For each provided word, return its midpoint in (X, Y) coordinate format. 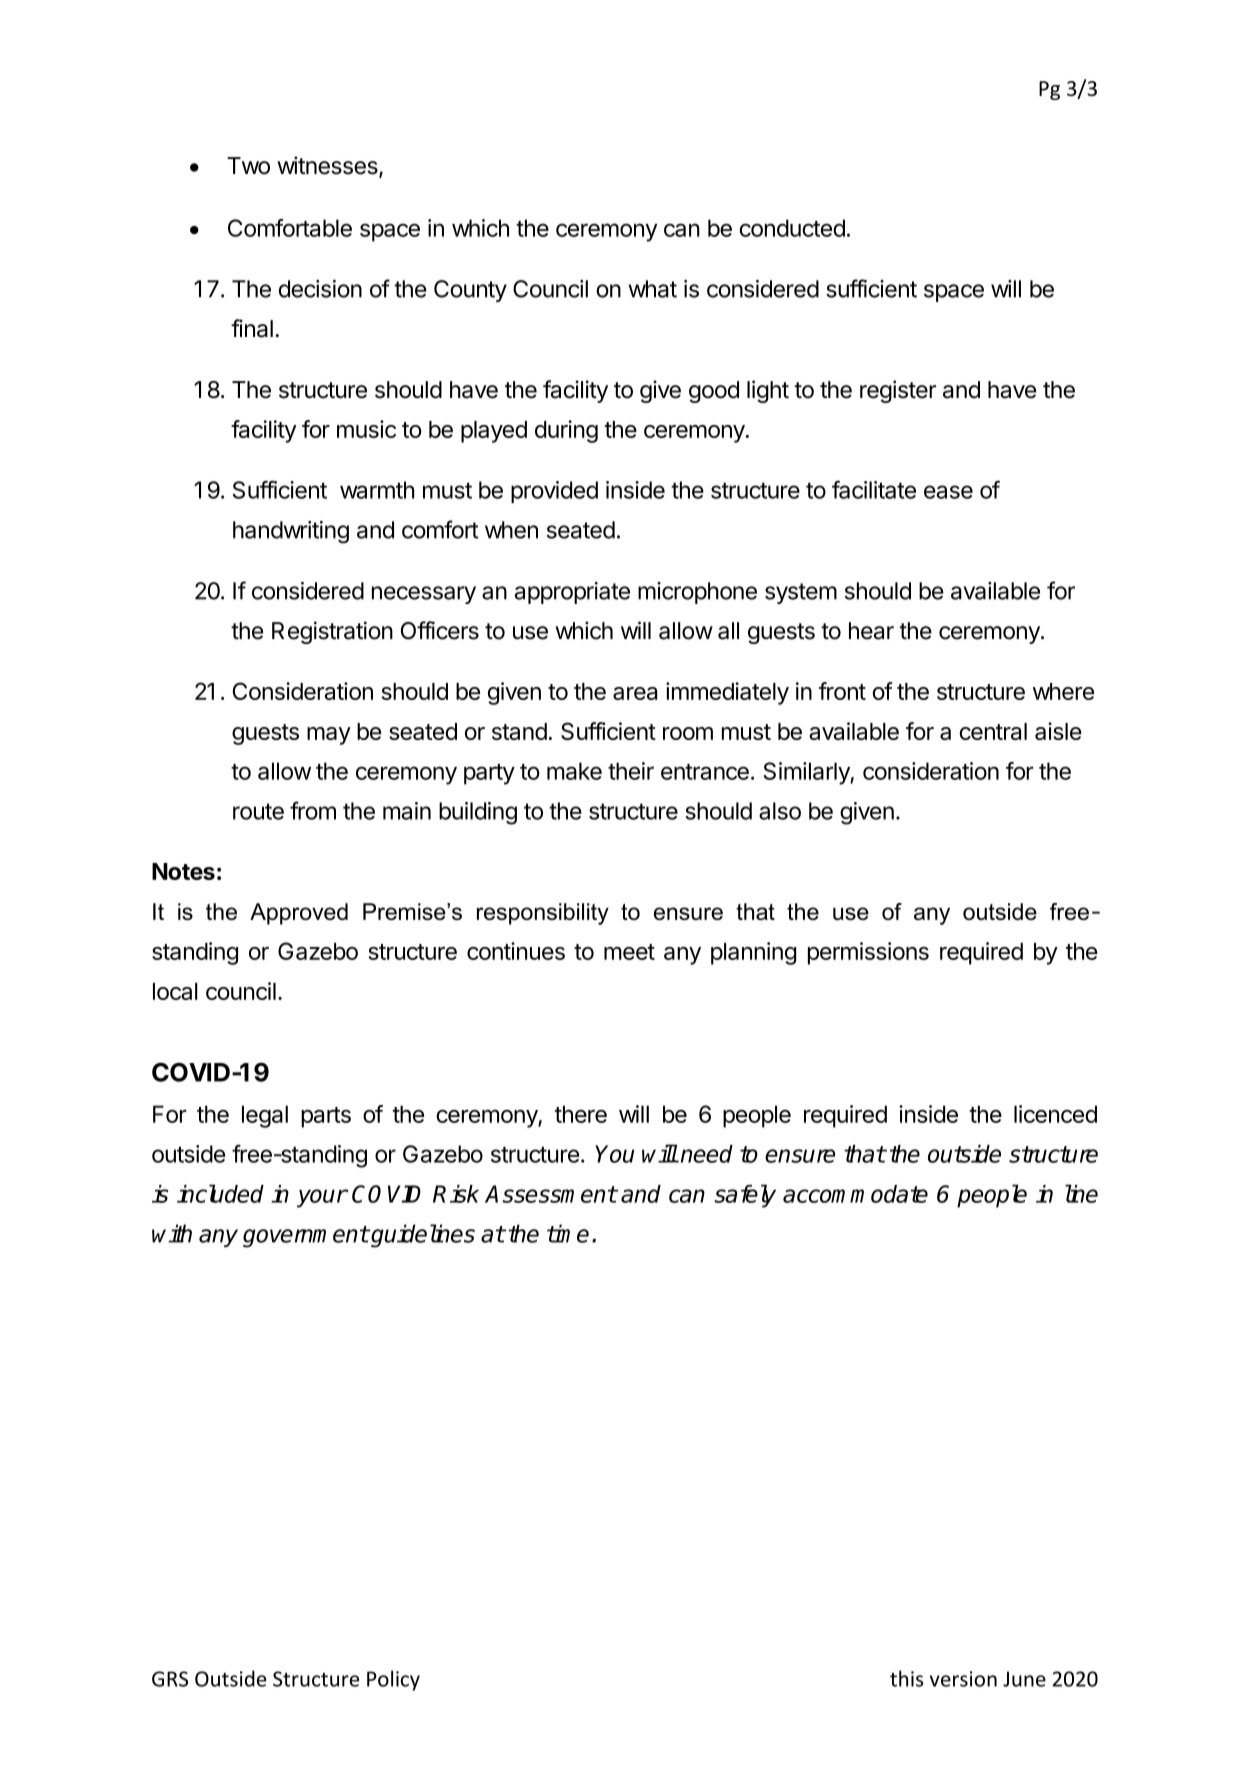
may (329, 736)
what (653, 289)
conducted (792, 228)
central (993, 731)
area (635, 693)
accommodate (855, 1194)
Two (248, 166)
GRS (170, 1679)
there (581, 1114)
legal (265, 1116)
